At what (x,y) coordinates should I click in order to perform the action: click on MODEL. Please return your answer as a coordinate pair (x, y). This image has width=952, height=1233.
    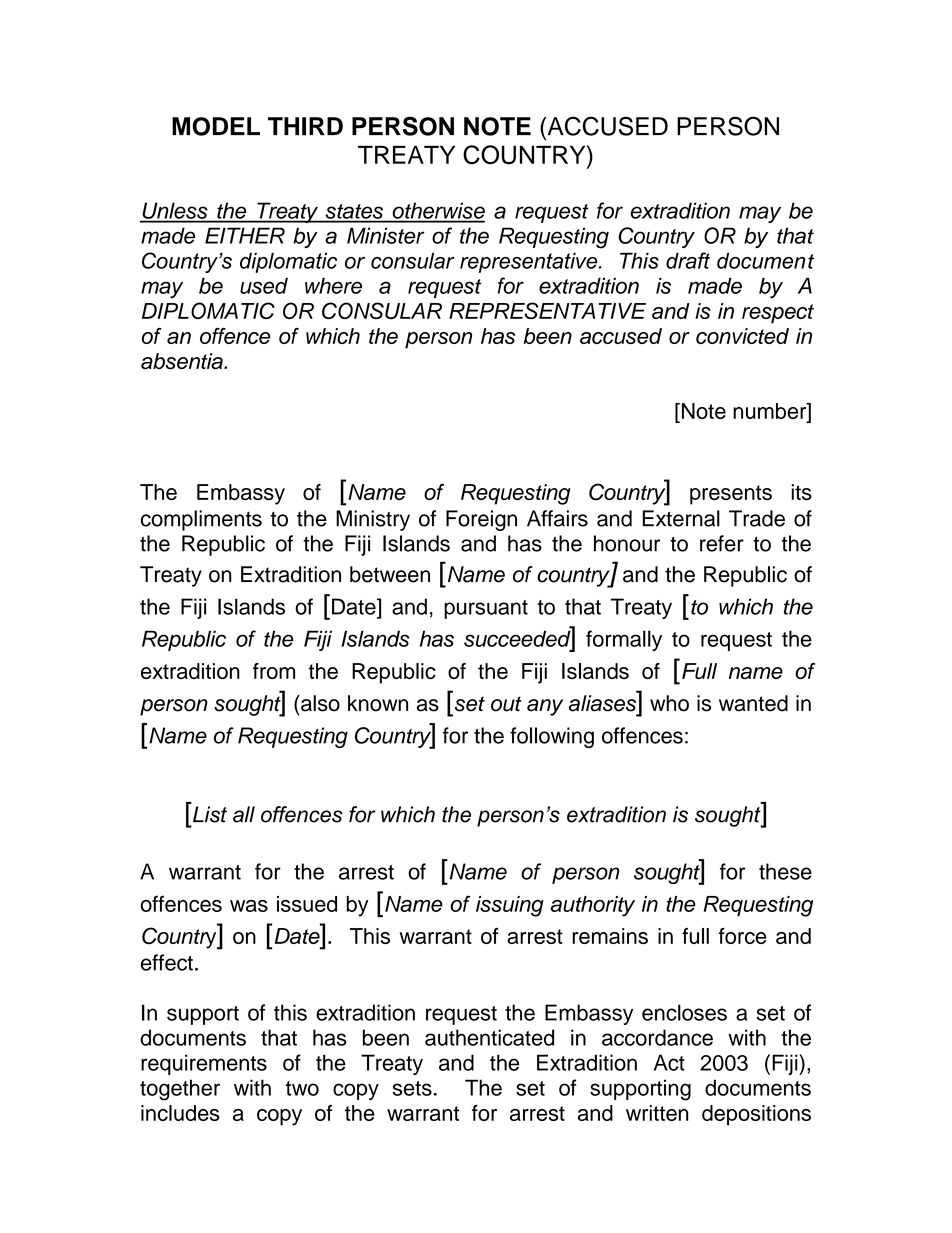
    Looking at the image, I should click on (216, 126).
